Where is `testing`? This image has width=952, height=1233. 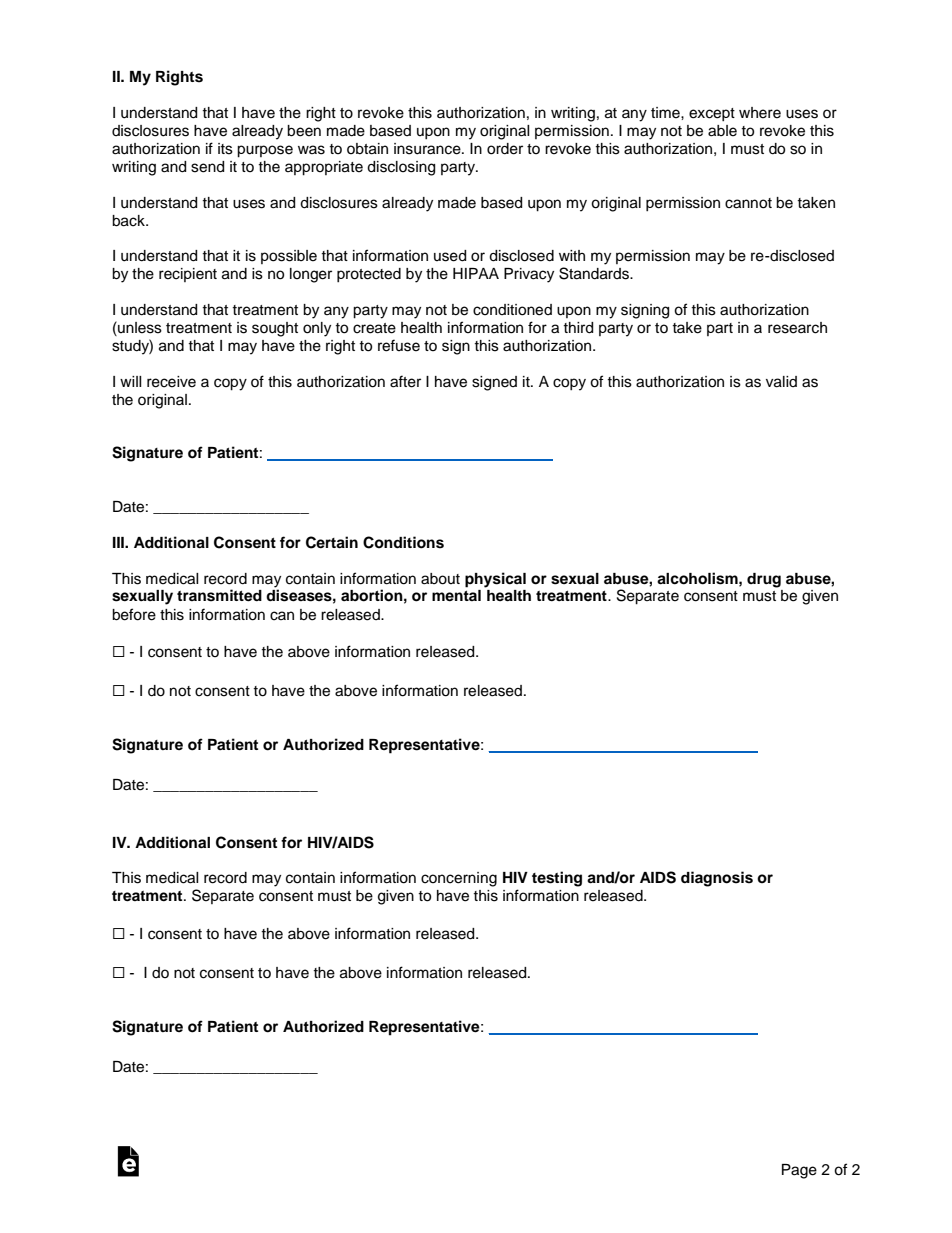 testing is located at coordinates (557, 879).
